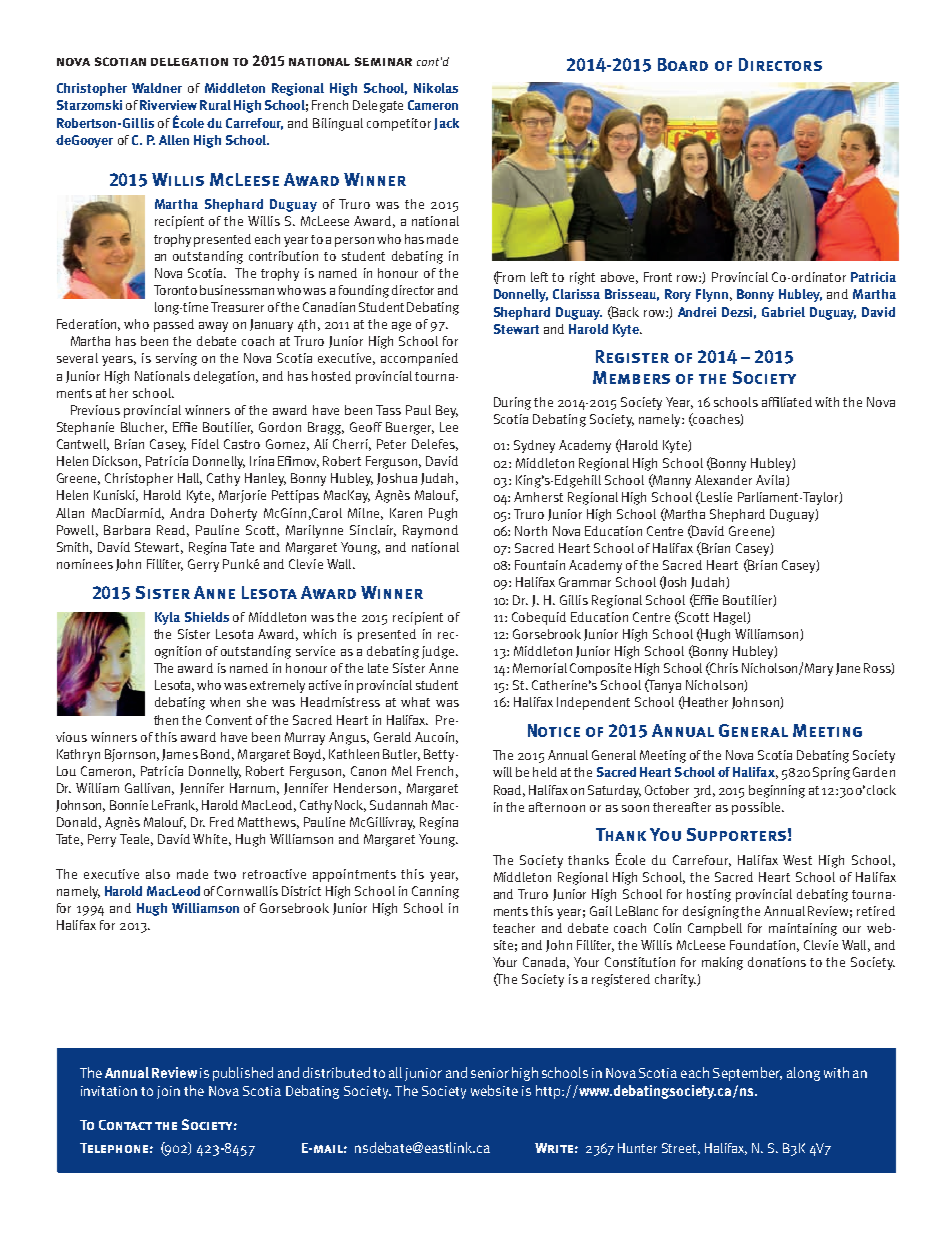 The height and width of the screenshot is (1233, 952). Describe the element at coordinates (848, 669) in the screenshot. I see `Jane` at that location.
